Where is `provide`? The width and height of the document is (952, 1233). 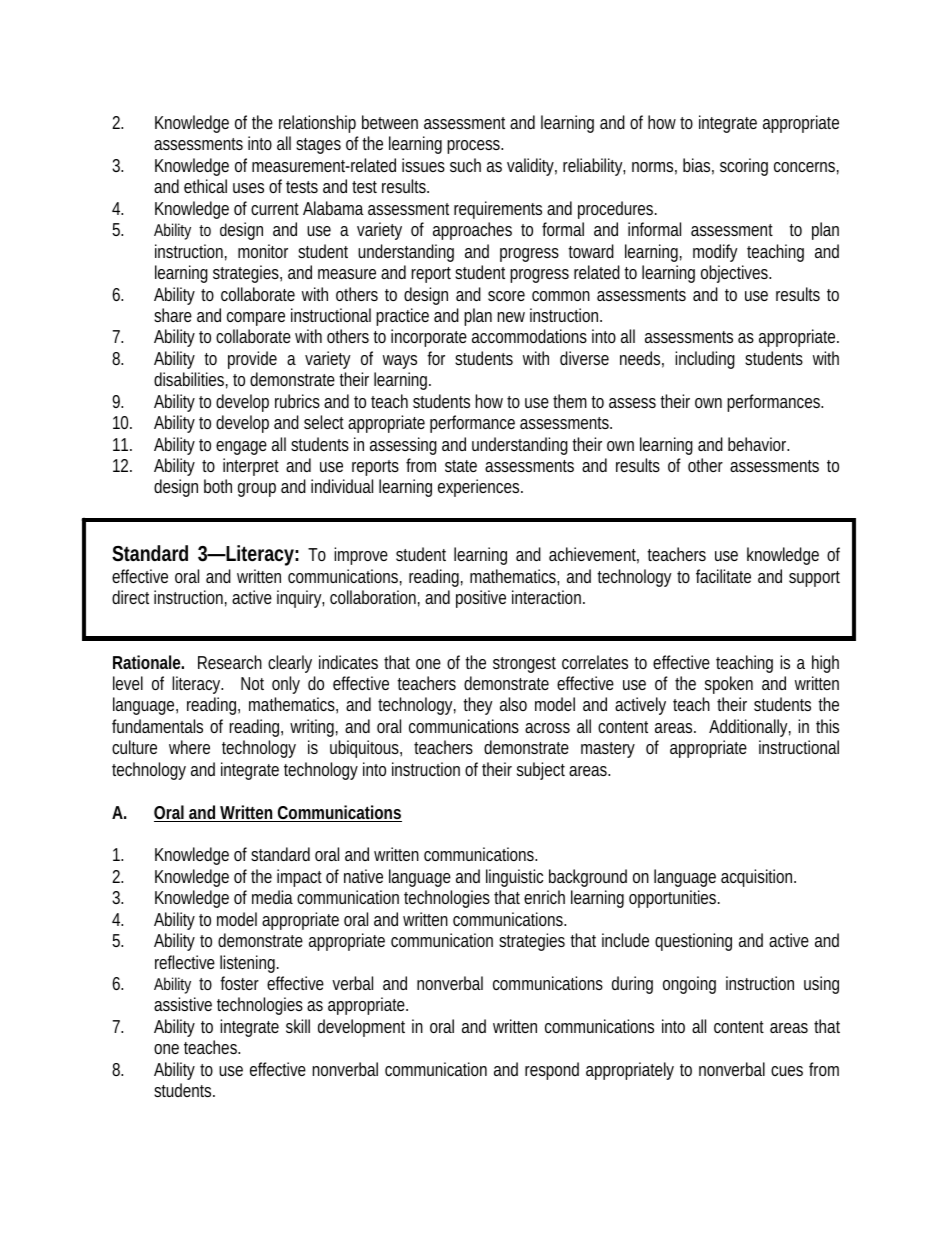 provide is located at coordinates (252, 360).
